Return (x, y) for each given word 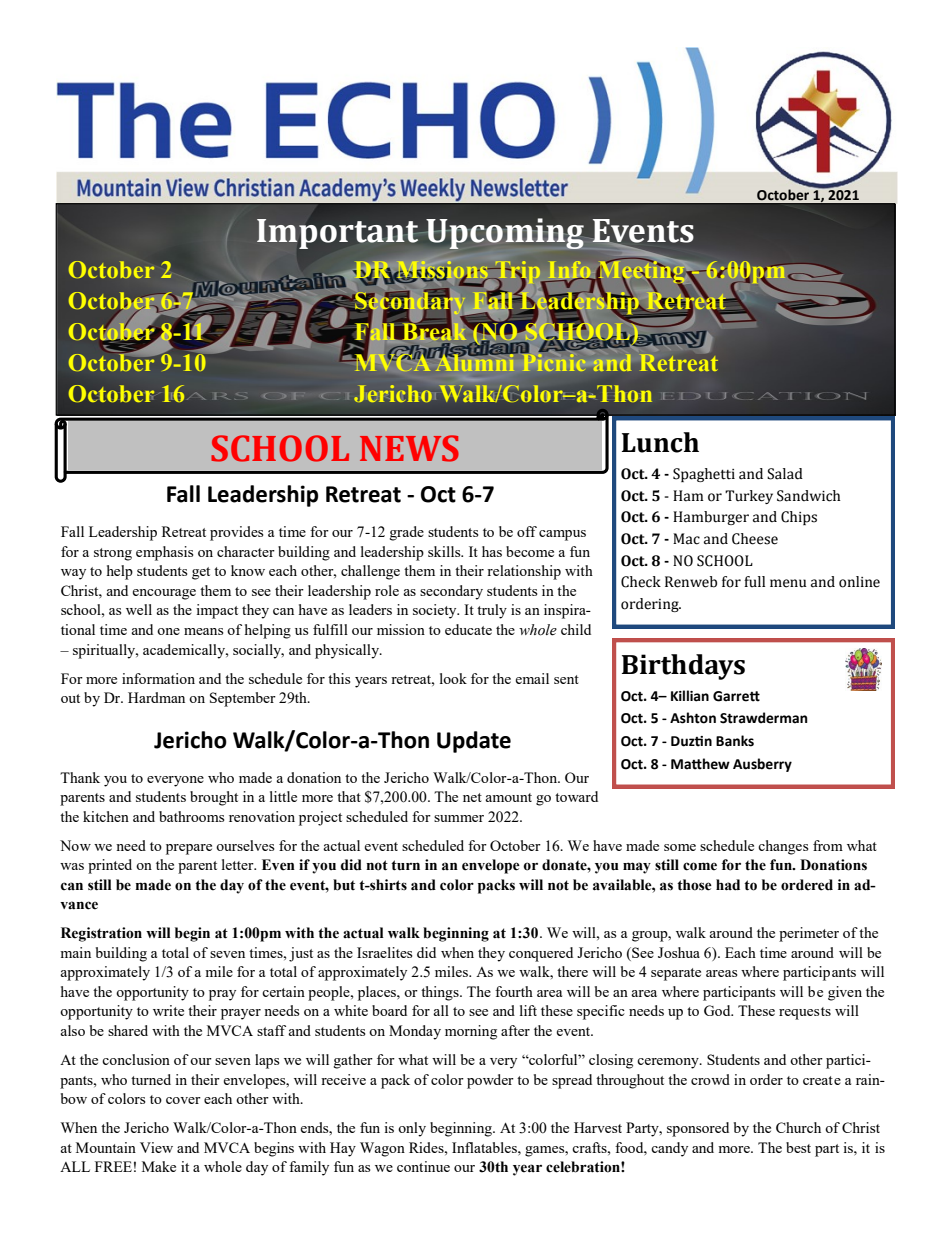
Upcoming (506, 235)
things (441, 993)
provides (236, 533)
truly (492, 611)
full (754, 581)
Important (337, 234)
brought (214, 798)
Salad (785, 474)
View (156, 1147)
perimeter (809, 934)
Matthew (700, 764)
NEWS (409, 448)
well (139, 609)
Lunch (660, 442)
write (168, 1010)
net (472, 797)
